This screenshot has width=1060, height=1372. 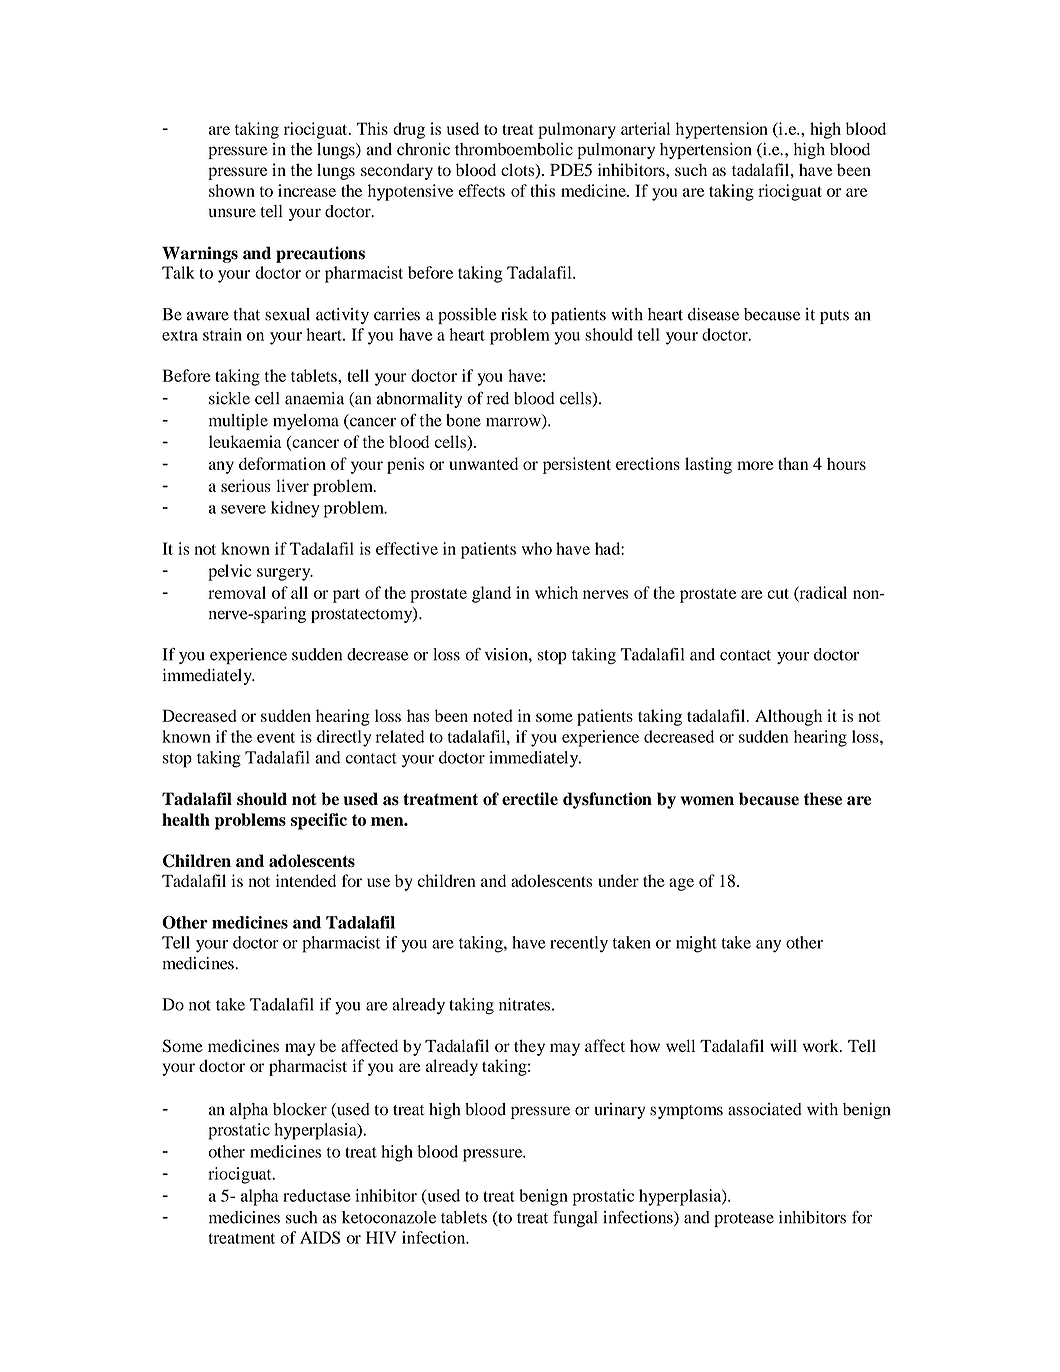 I want to click on erectile, so click(x=530, y=798).
